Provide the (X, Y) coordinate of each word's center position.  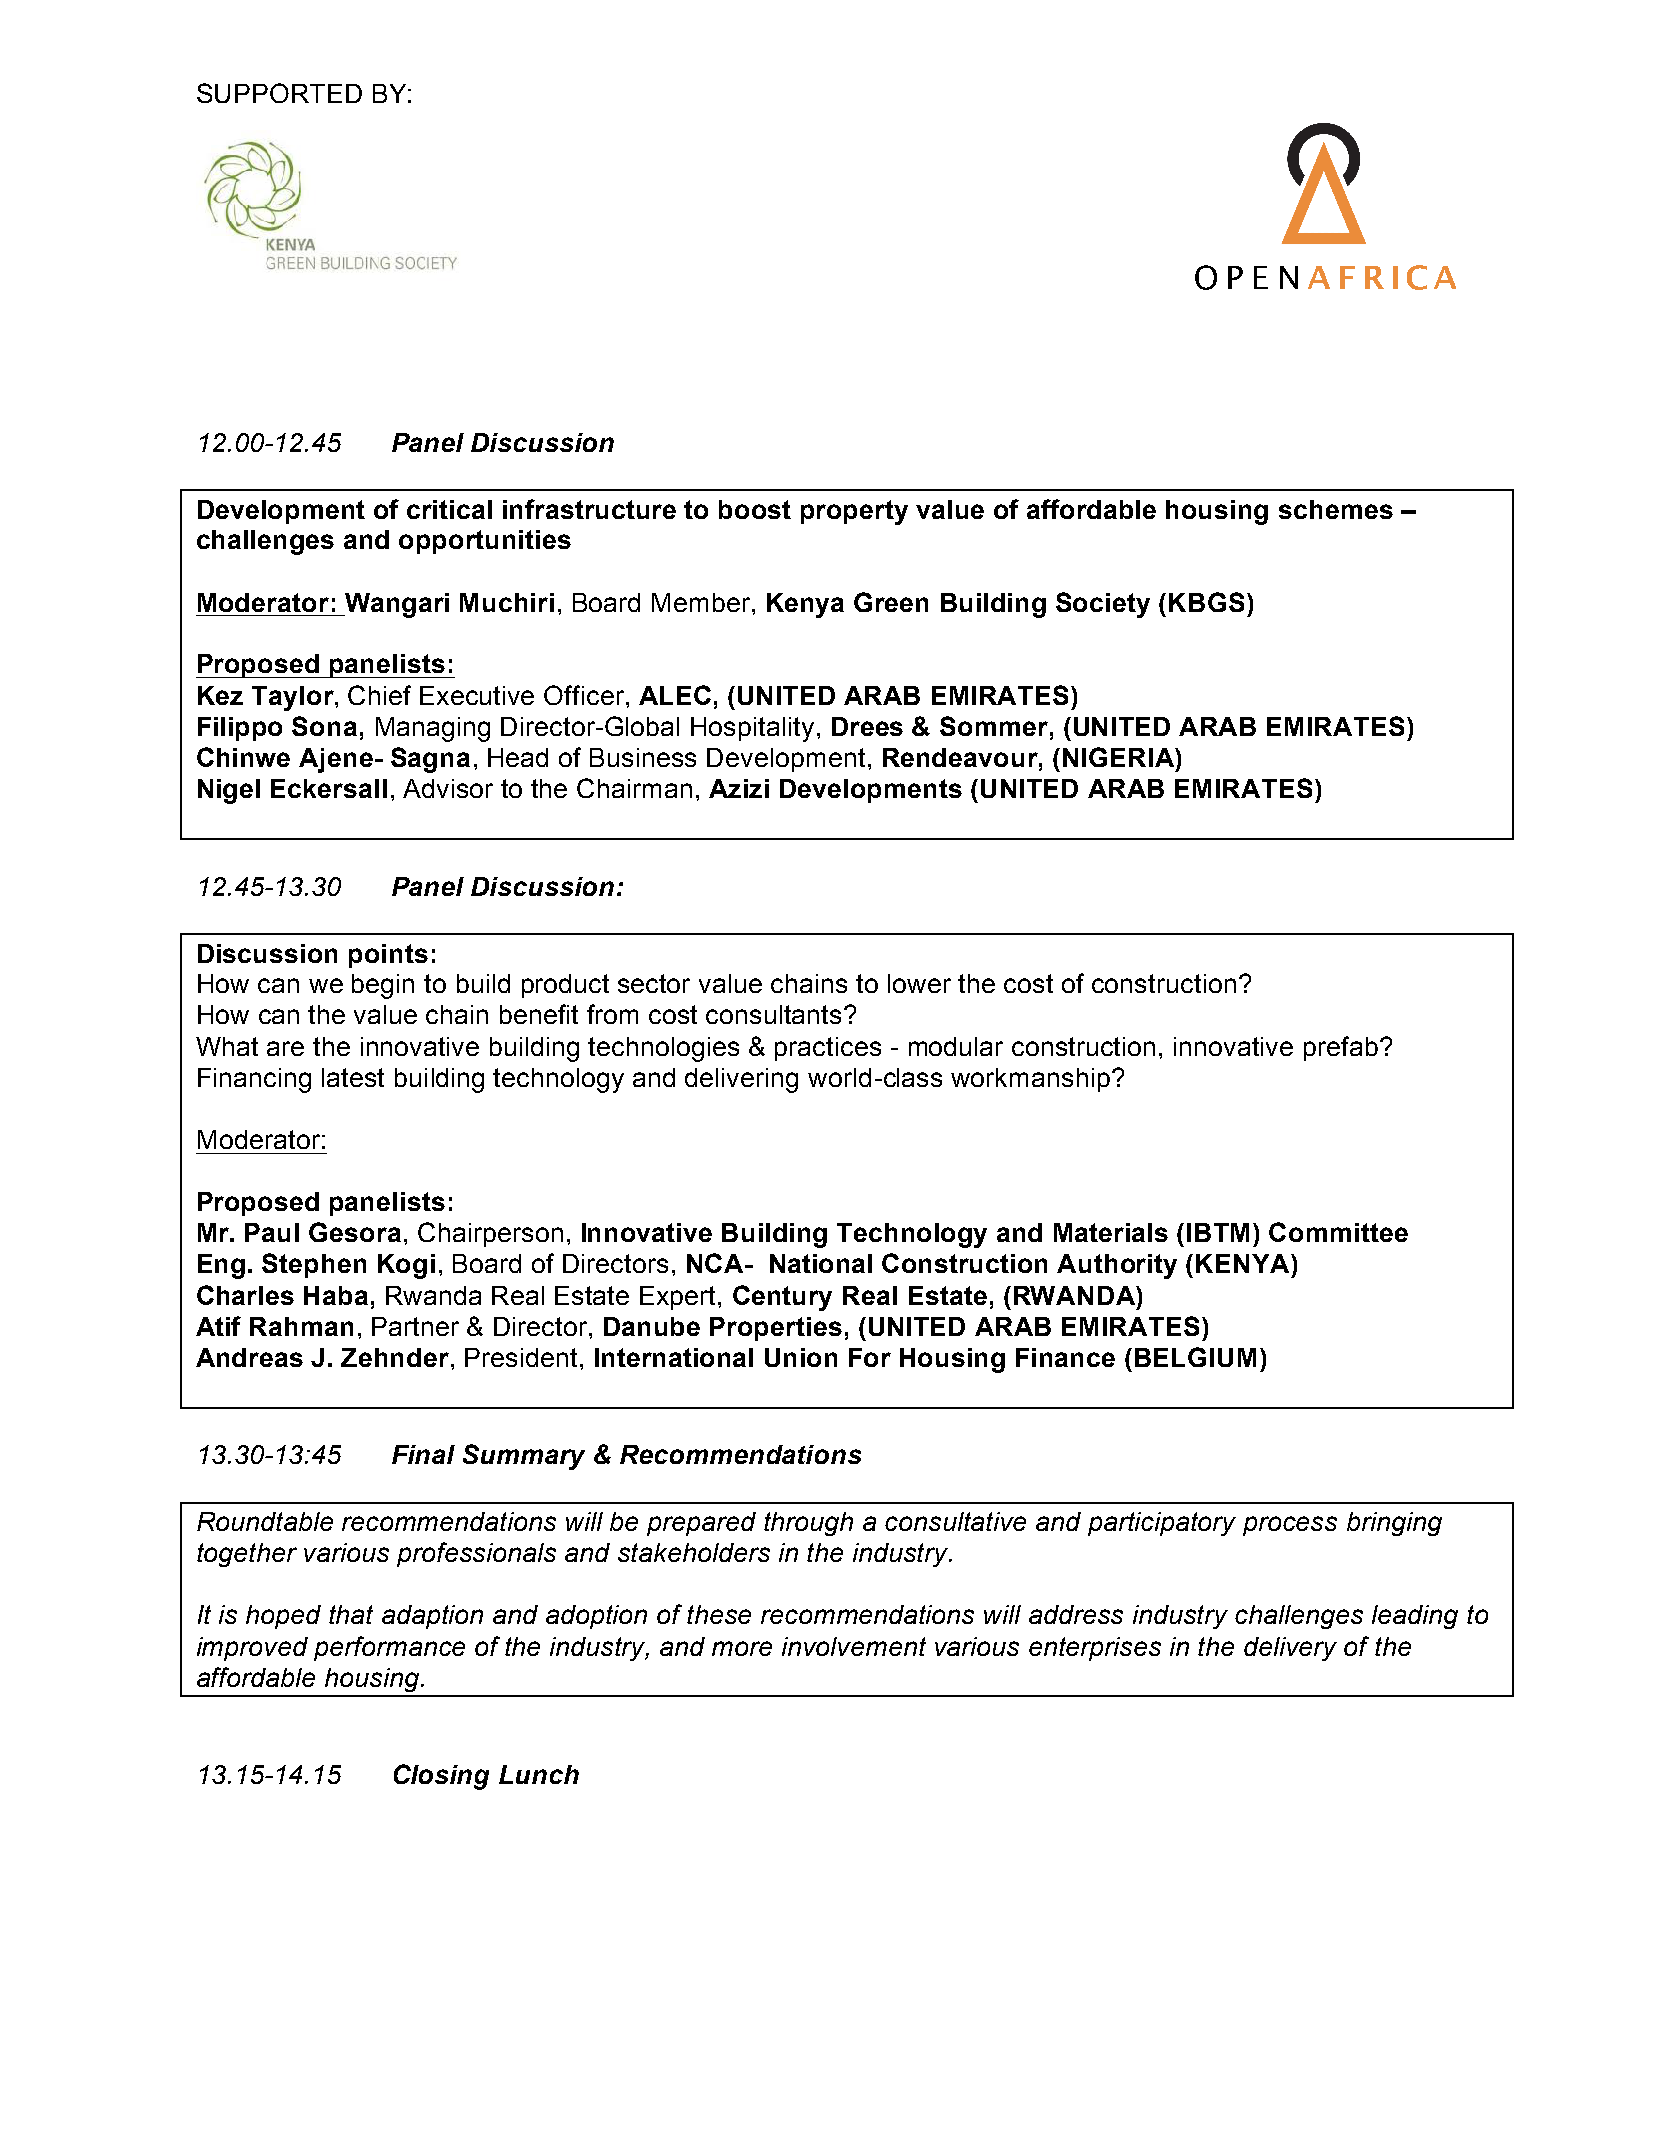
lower (919, 983)
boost (755, 509)
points (388, 956)
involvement (854, 1646)
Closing (441, 1777)
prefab (1341, 1048)
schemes (1336, 509)
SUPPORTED (279, 93)
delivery (1290, 1649)
